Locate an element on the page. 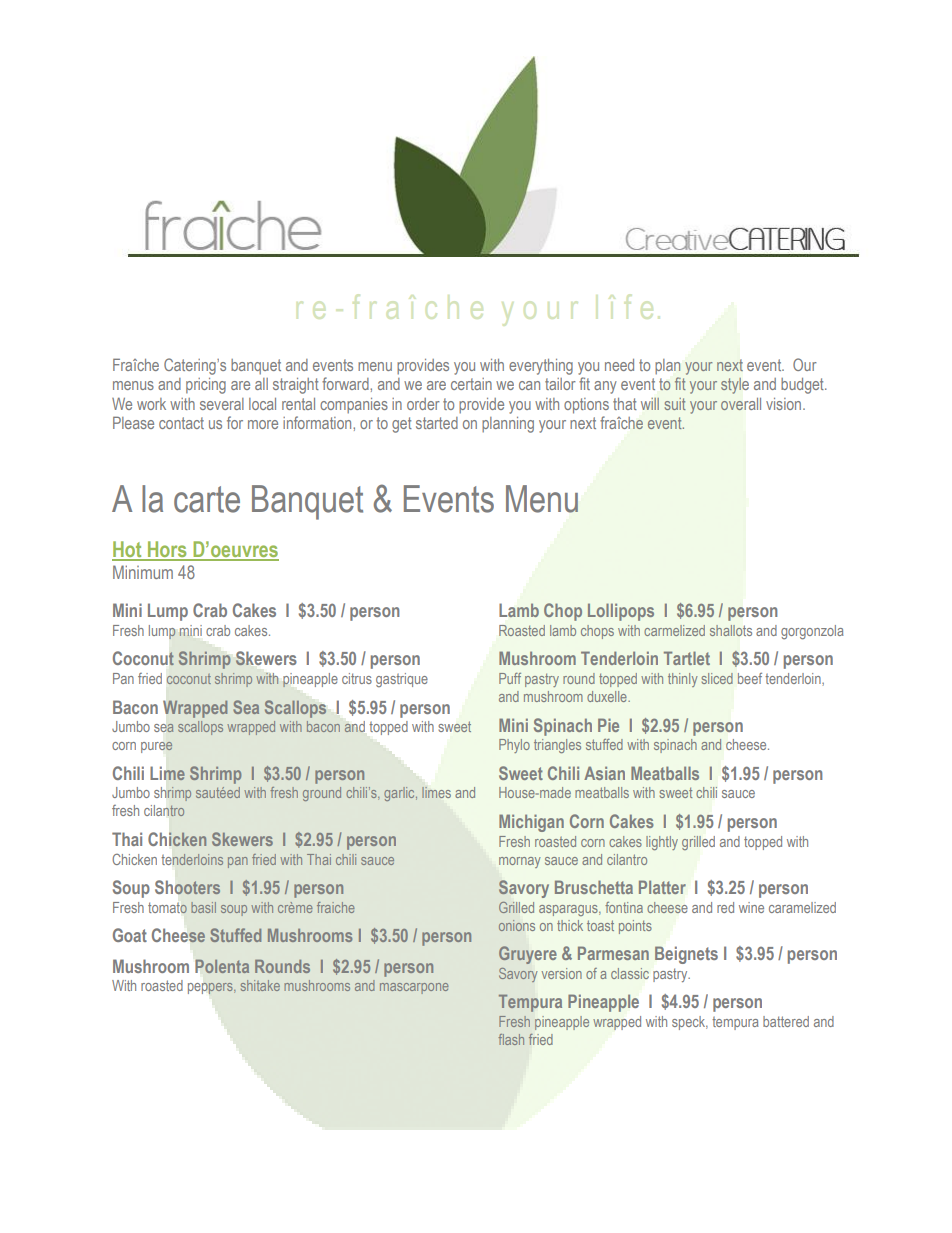 Image resolution: width=952 pixels, height=1233 pixels. lightly is located at coordinates (662, 843).
